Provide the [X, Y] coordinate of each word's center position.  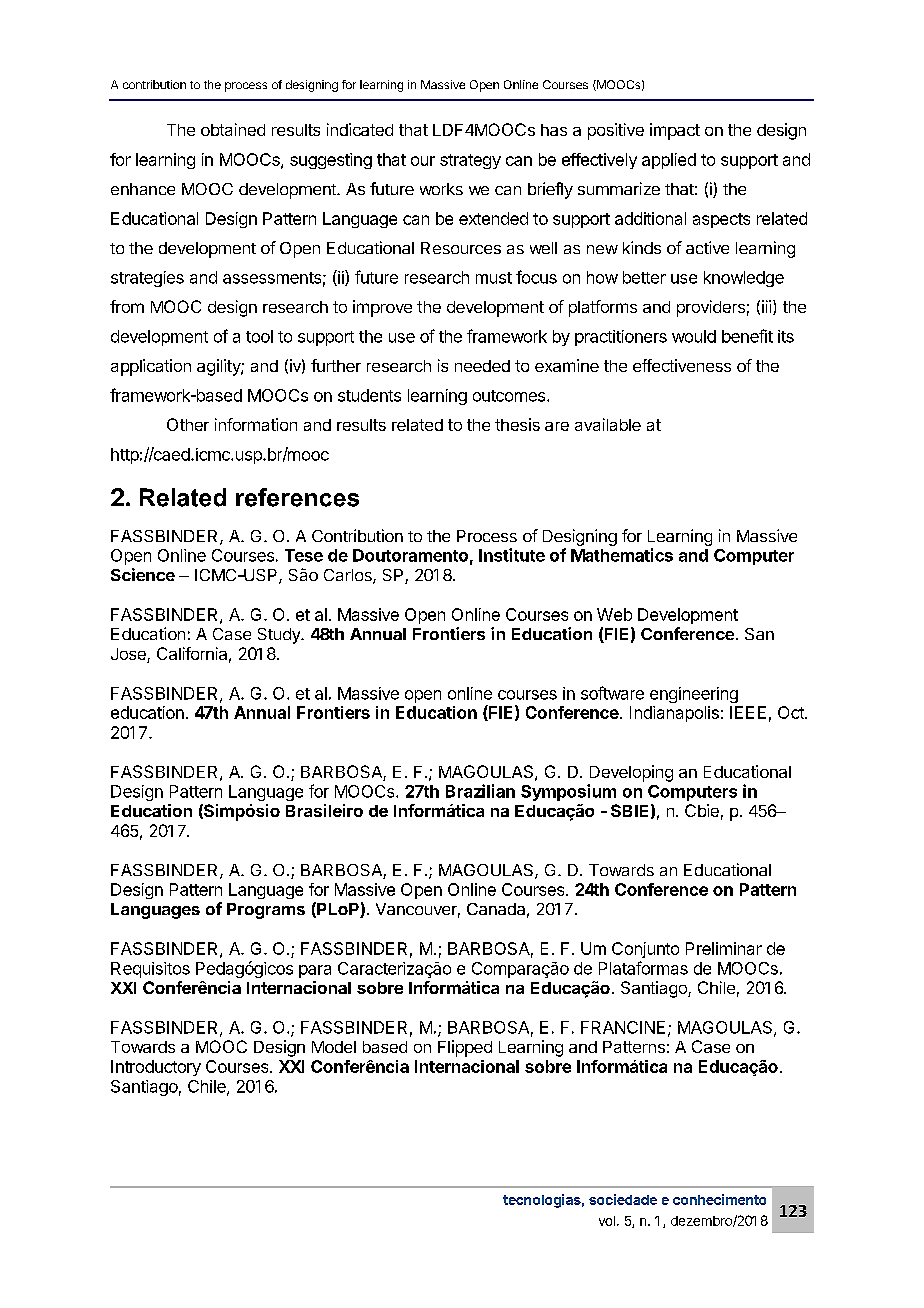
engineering [694, 695]
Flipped [465, 1048]
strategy [470, 161]
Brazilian [480, 791]
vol [607, 1221]
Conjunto [645, 950]
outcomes [509, 396]
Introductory [156, 1068]
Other [188, 424]
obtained [233, 129]
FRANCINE [623, 1027]
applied [669, 161]
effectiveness [682, 365]
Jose [129, 655]
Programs [266, 911]
